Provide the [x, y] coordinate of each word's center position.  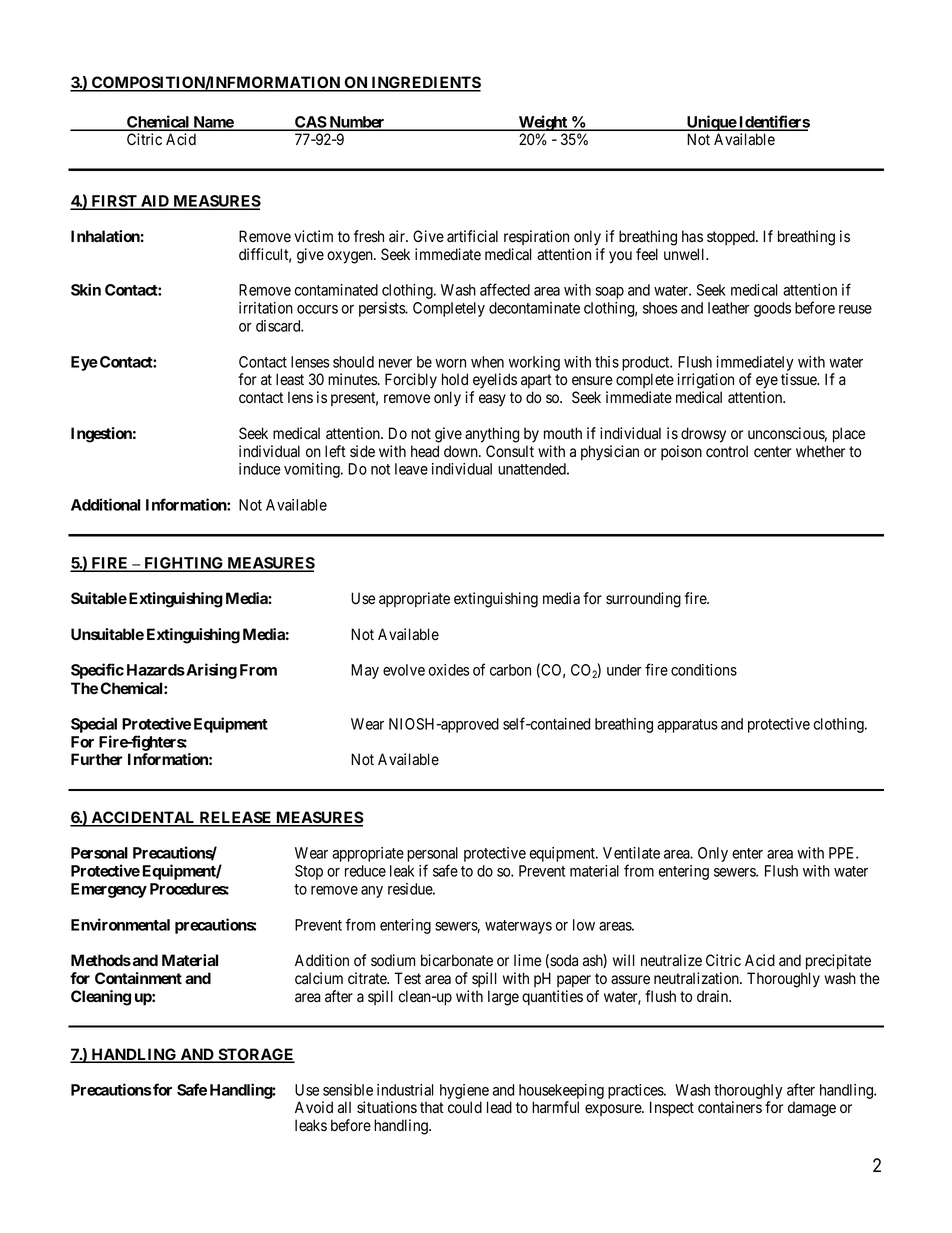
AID [155, 202]
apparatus [687, 726]
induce [260, 469]
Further [97, 759]
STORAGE [255, 1055]
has [692, 236]
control [727, 451]
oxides [449, 670]
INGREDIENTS [425, 83]
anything [492, 435]
